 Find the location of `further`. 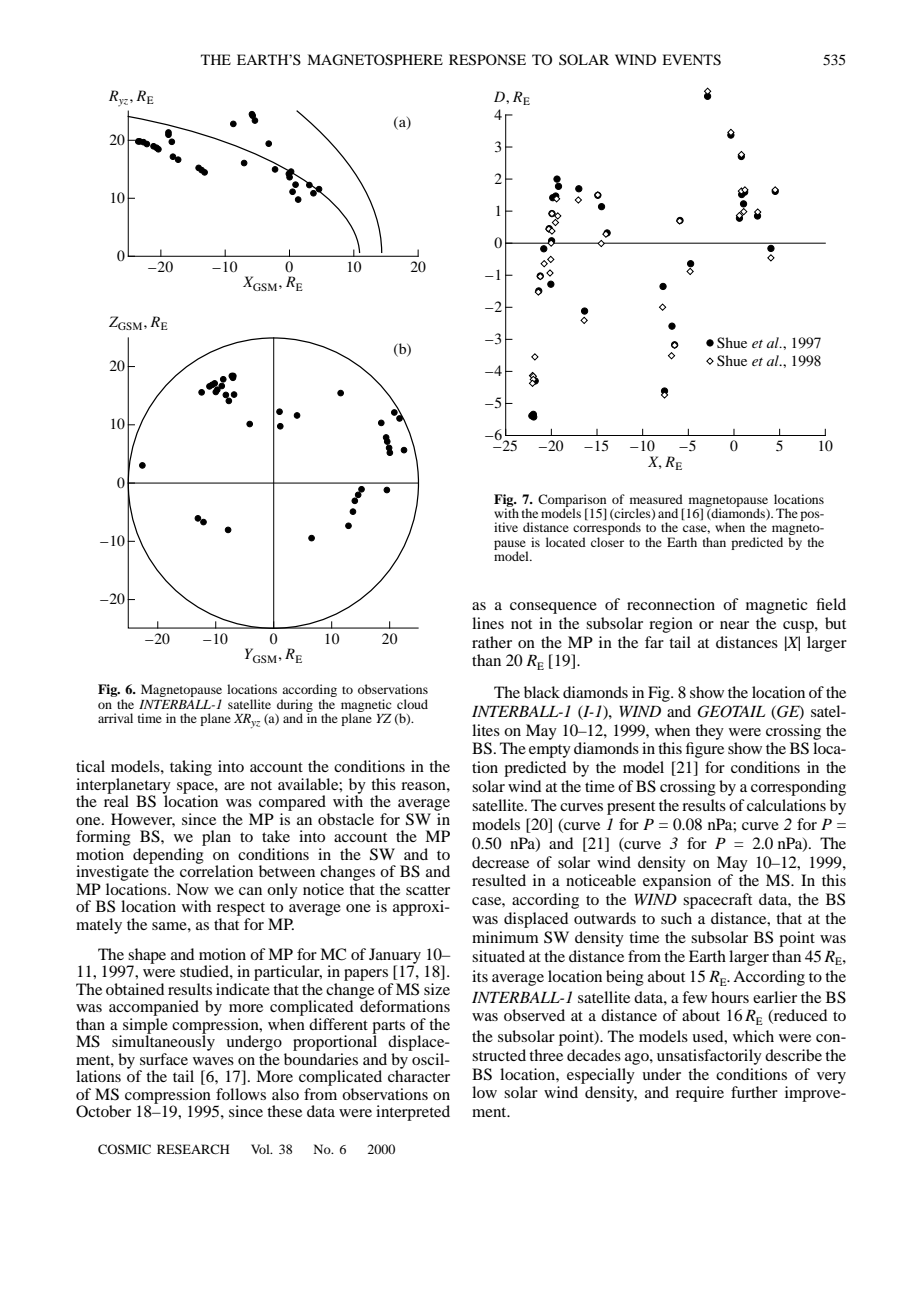

further is located at coordinates (754, 1092).
